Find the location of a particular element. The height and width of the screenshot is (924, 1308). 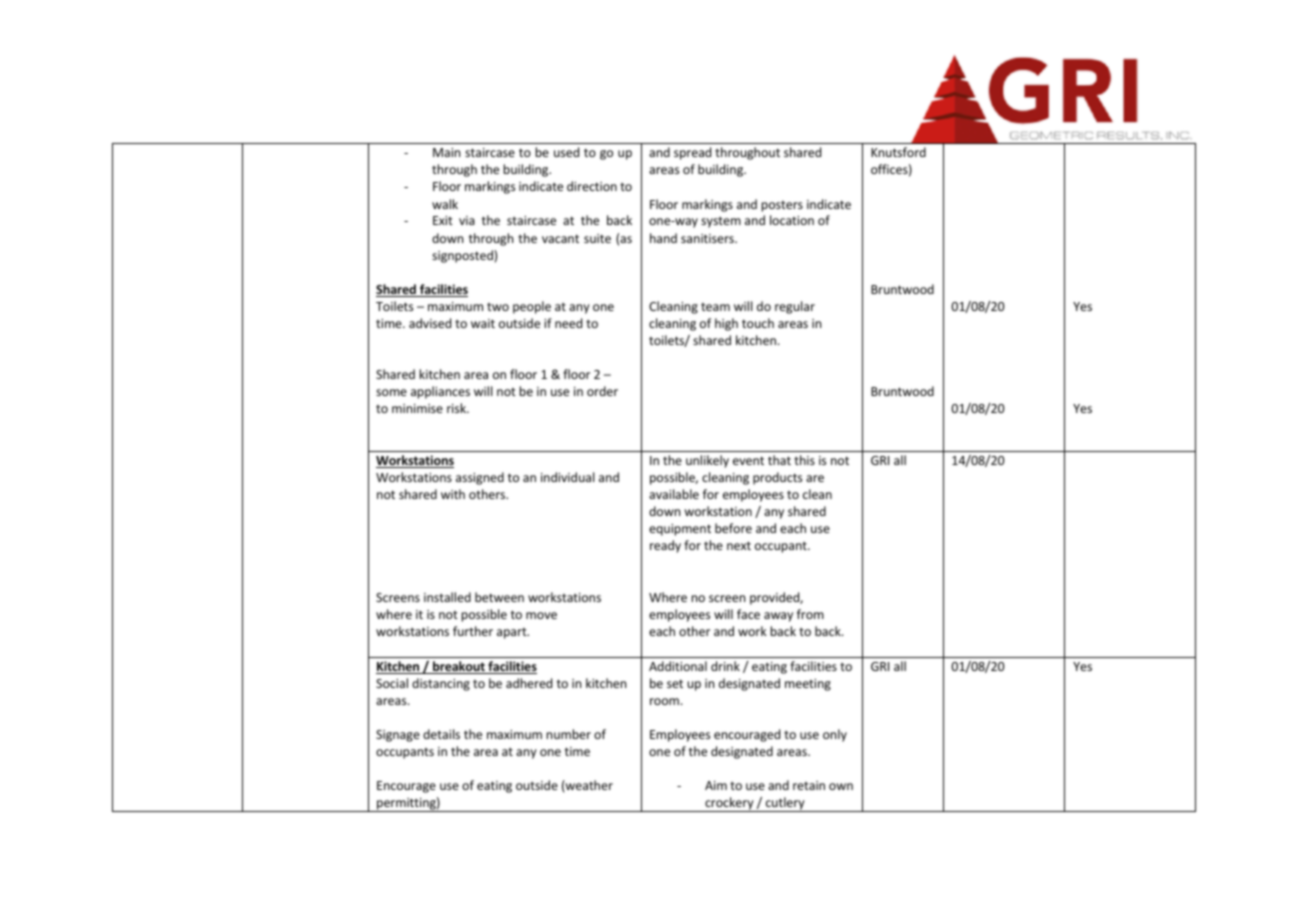

Main is located at coordinates (446, 152).
